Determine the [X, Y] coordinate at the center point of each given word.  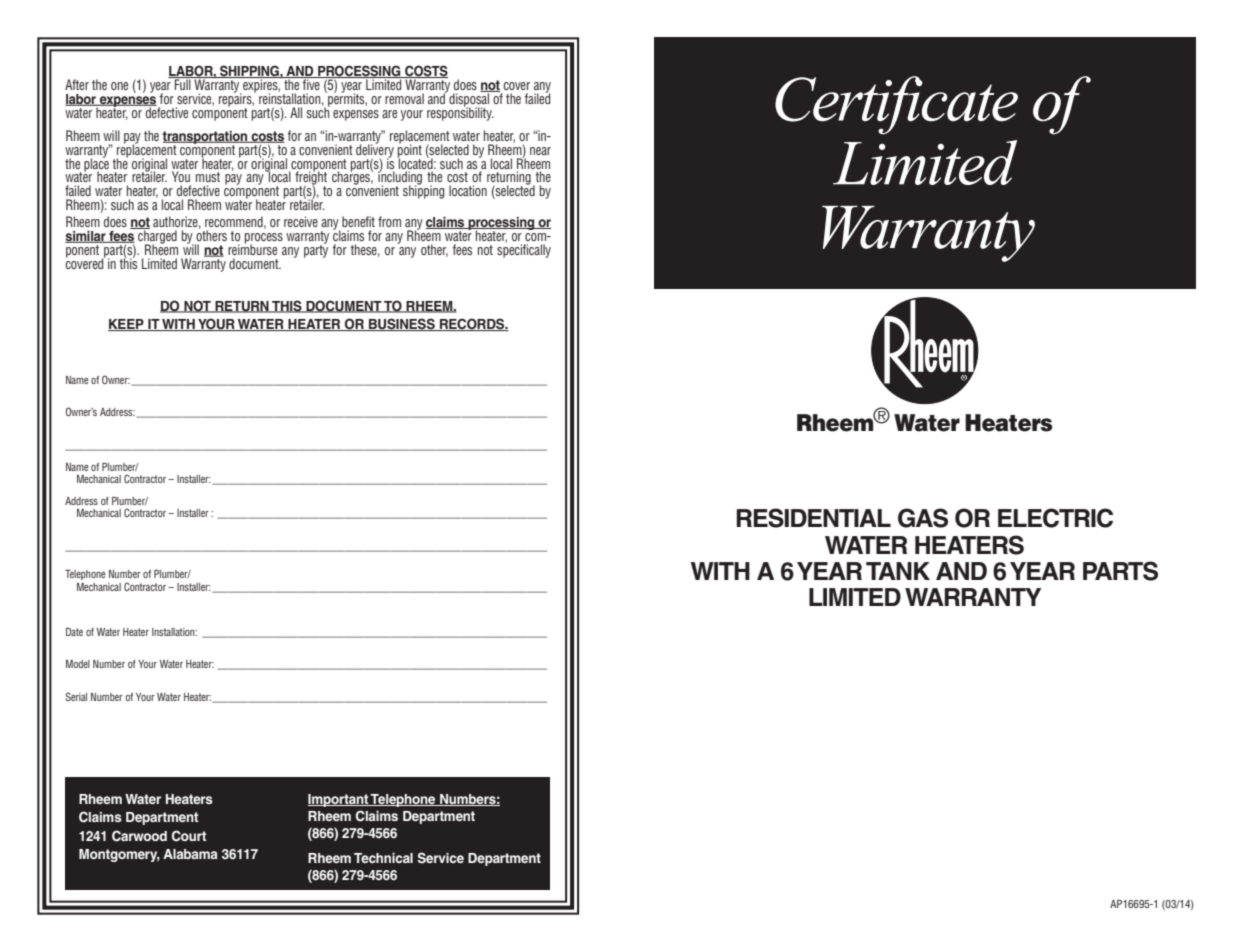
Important [339, 800]
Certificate [896, 105]
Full [183, 83]
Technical [383, 858]
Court [189, 836]
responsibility [460, 113]
